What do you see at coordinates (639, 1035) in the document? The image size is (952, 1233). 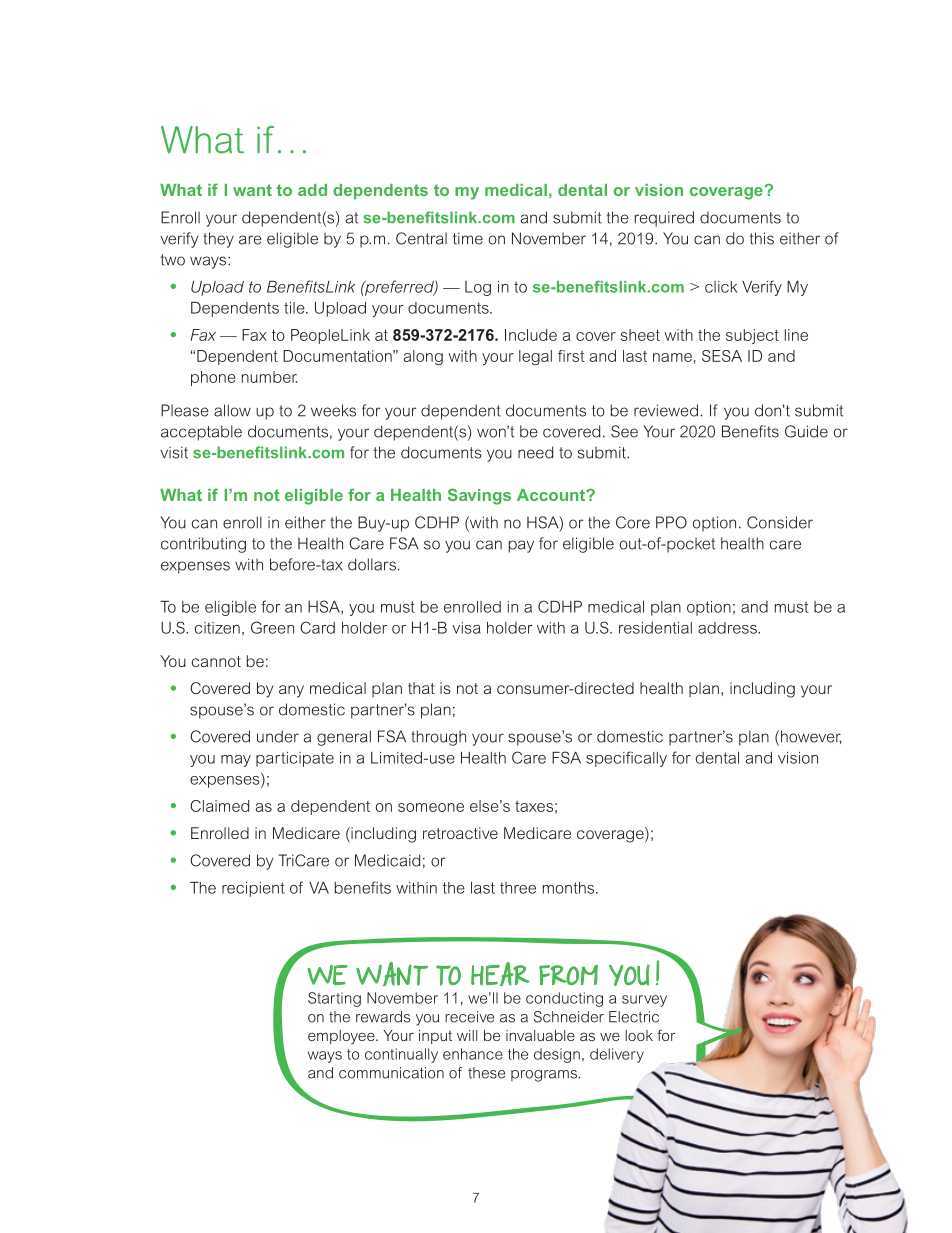 I see `look` at bounding box center [639, 1035].
